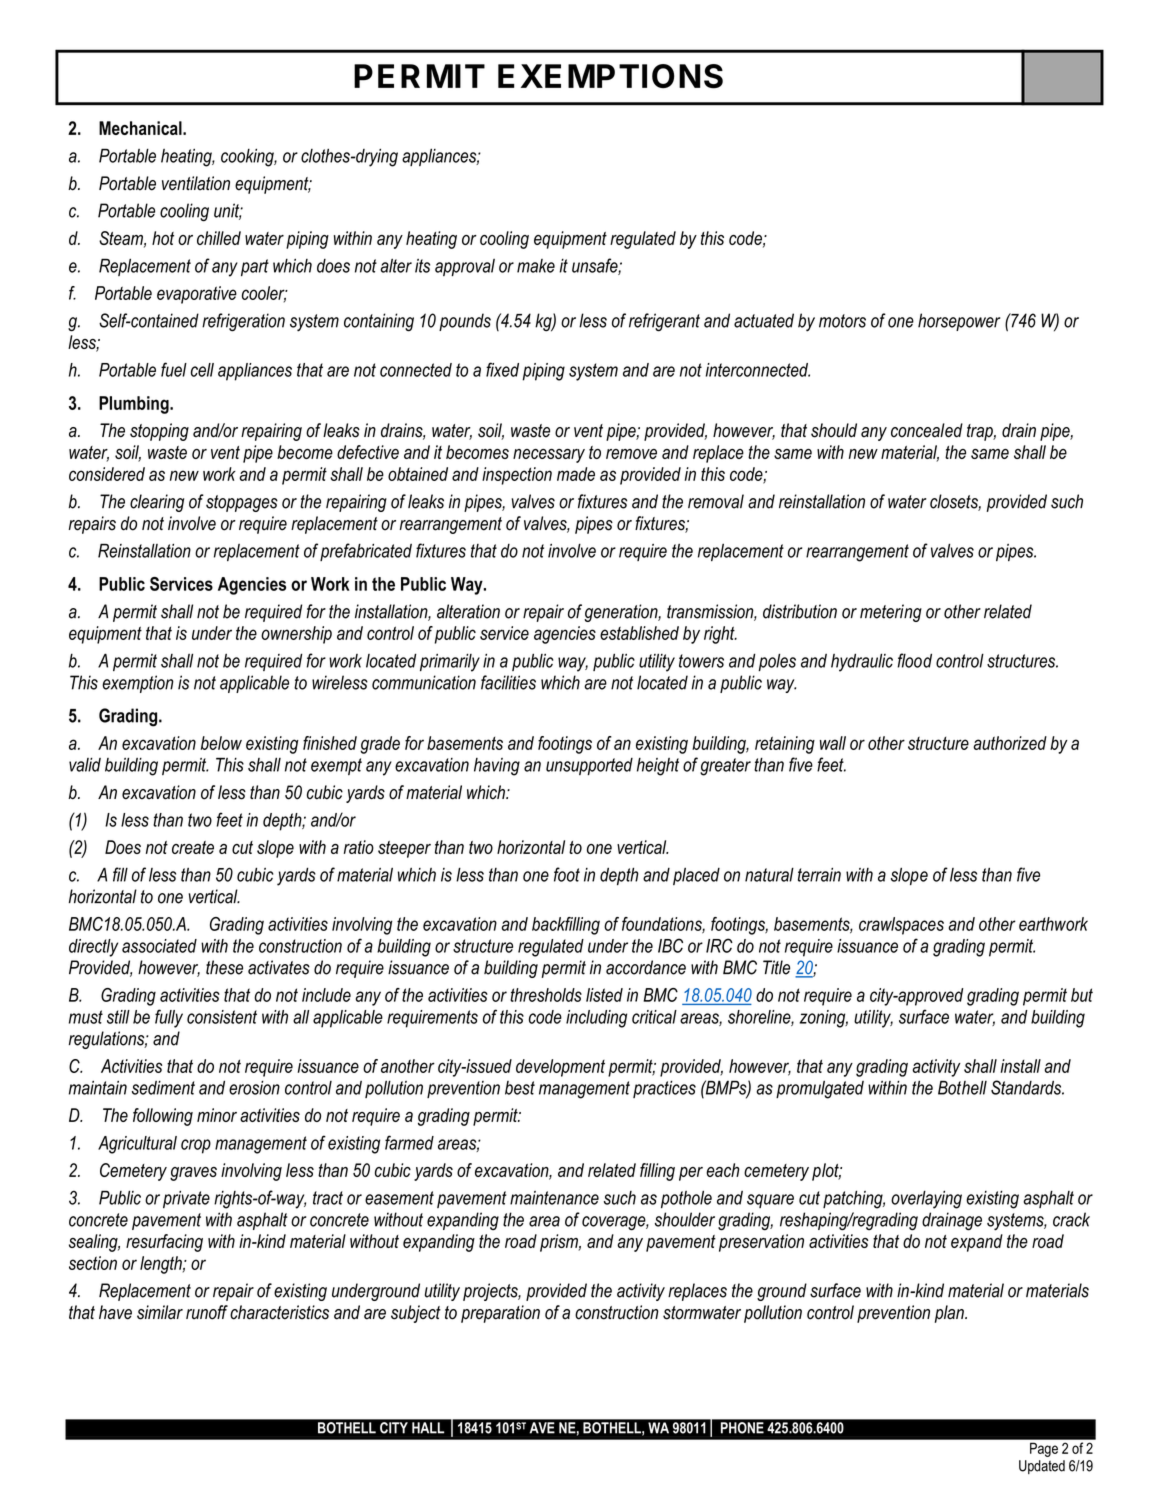 The height and width of the screenshot is (1503, 1161). I want to click on runoff, so click(207, 1312).
